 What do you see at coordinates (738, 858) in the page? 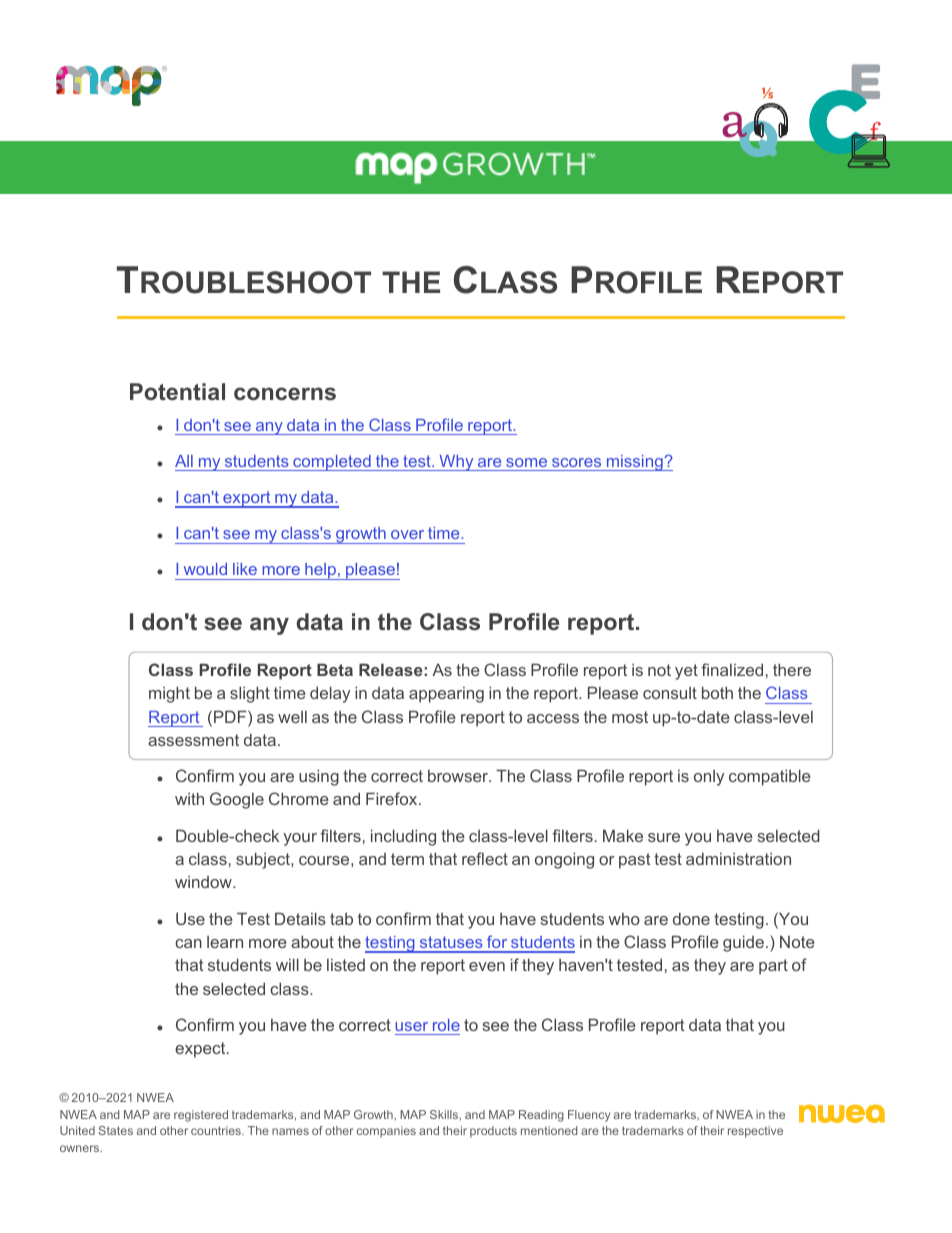
I see `administration` at bounding box center [738, 858].
